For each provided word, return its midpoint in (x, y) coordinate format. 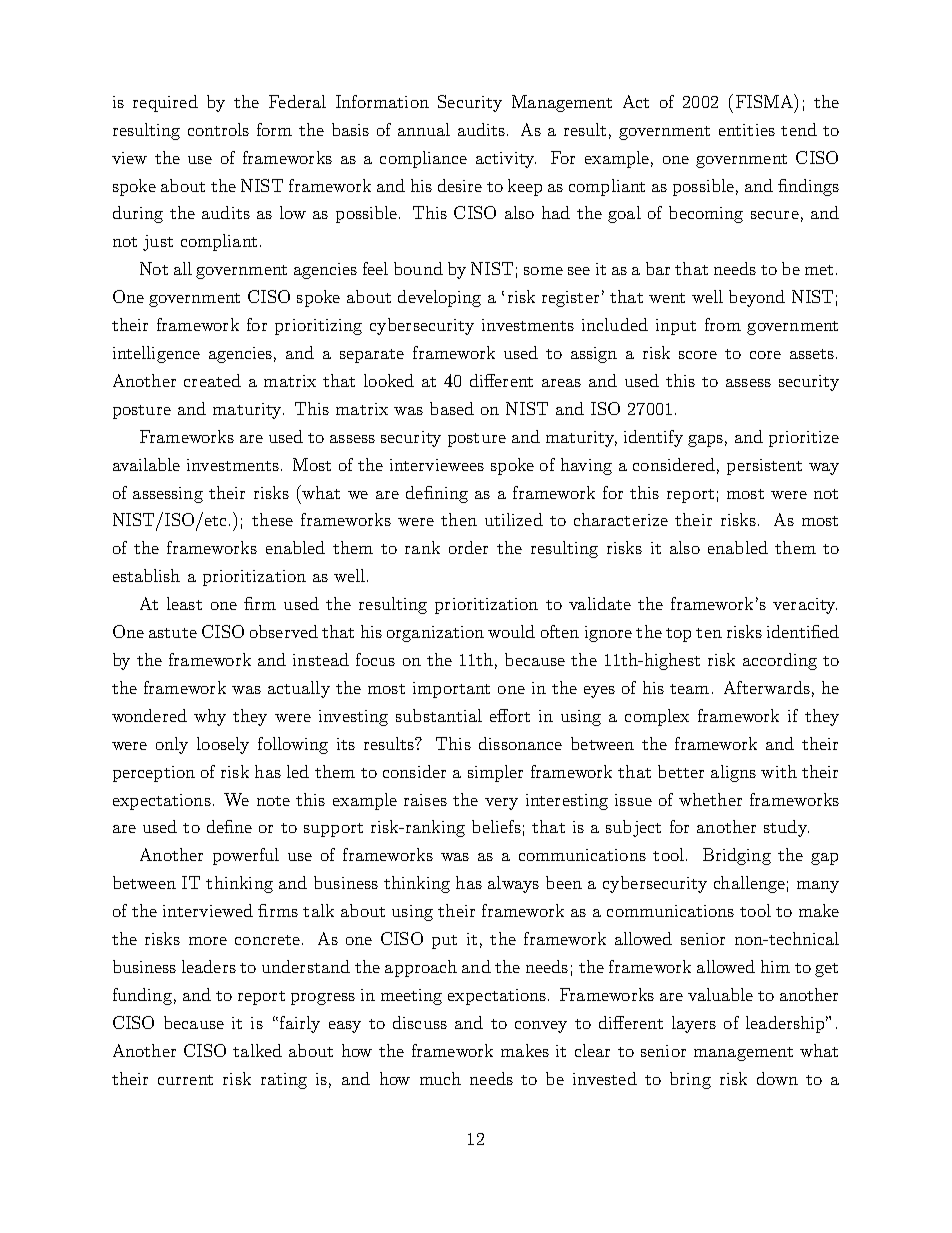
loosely (223, 745)
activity (506, 160)
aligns (733, 773)
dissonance (520, 743)
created (212, 380)
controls (218, 129)
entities (747, 130)
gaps (705, 441)
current (185, 1080)
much (440, 1078)
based (452, 408)
